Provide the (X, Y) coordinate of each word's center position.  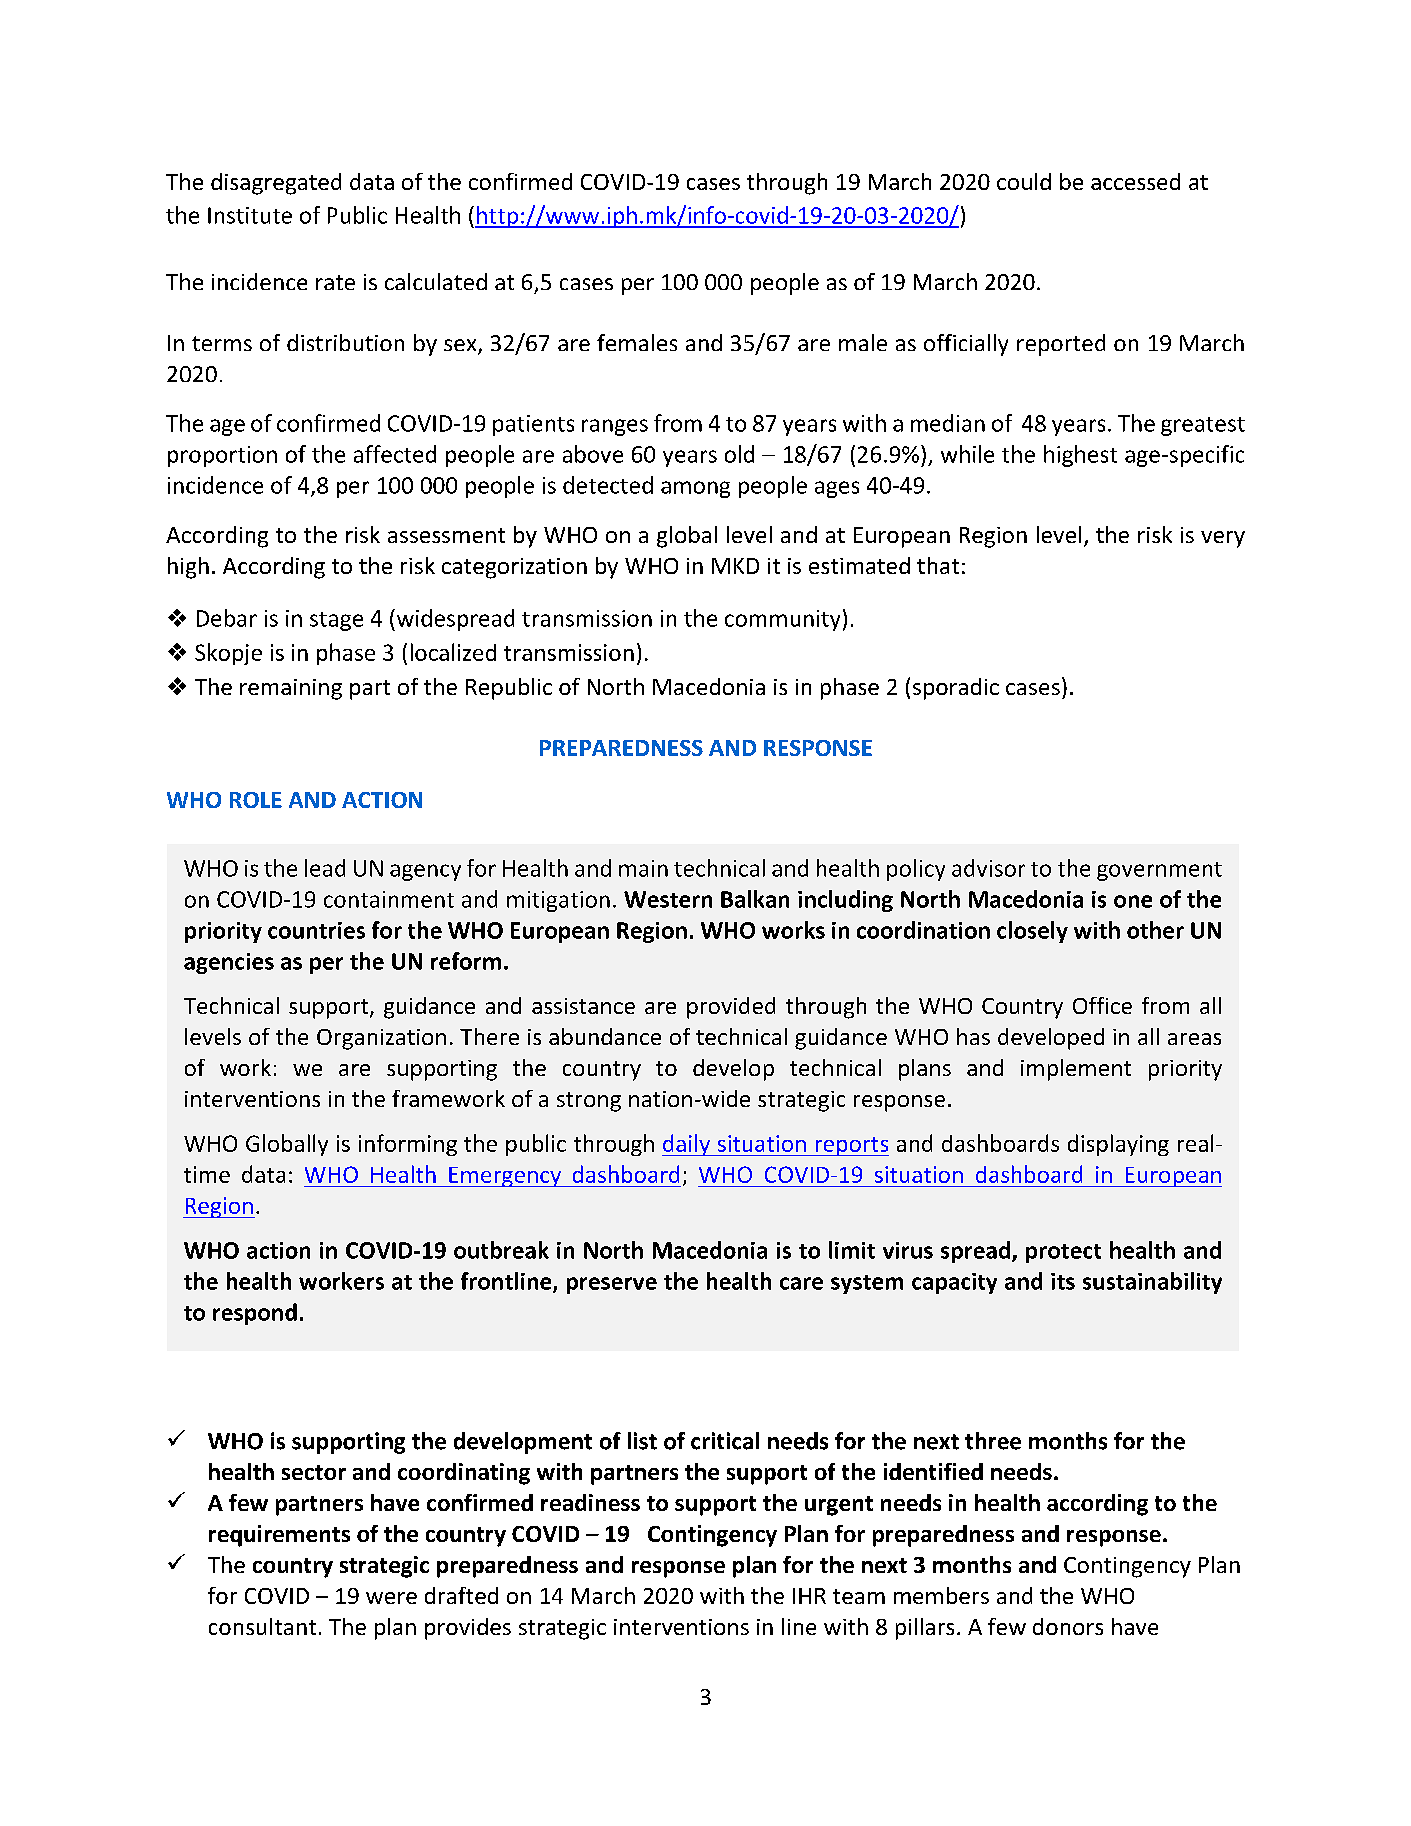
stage (336, 621)
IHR (809, 1596)
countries (316, 930)
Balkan (755, 899)
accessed (1135, 181)
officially (966, 345)
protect (1063, 1253)
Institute (250, 215)
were (391, 1598)
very (1223, 539)
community (782, 620)
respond (255, 1314)
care (801, 1283)
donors (1068, 1626)
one (1133, 901)
